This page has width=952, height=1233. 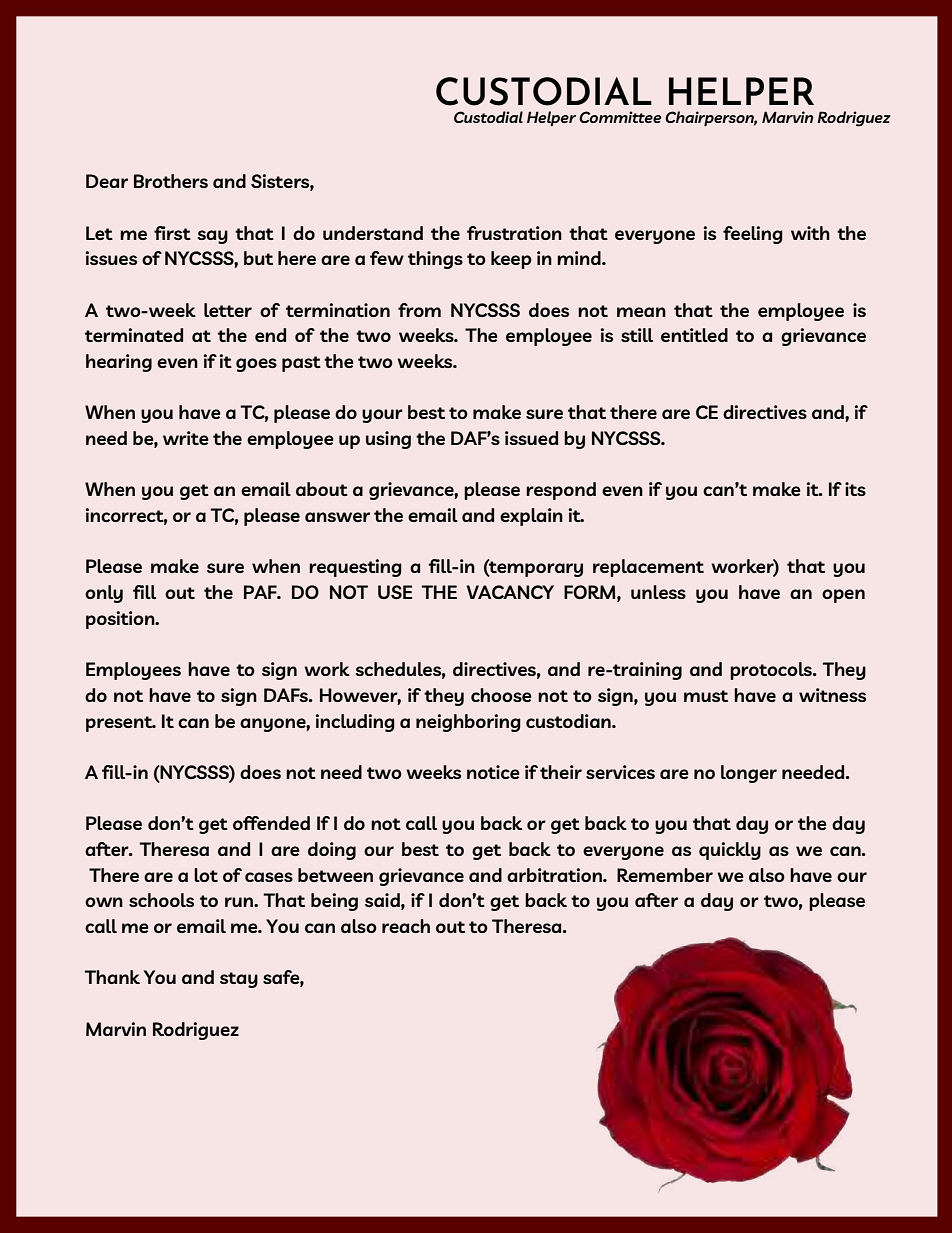 I want to click on open, so click(x=843, y=596).
